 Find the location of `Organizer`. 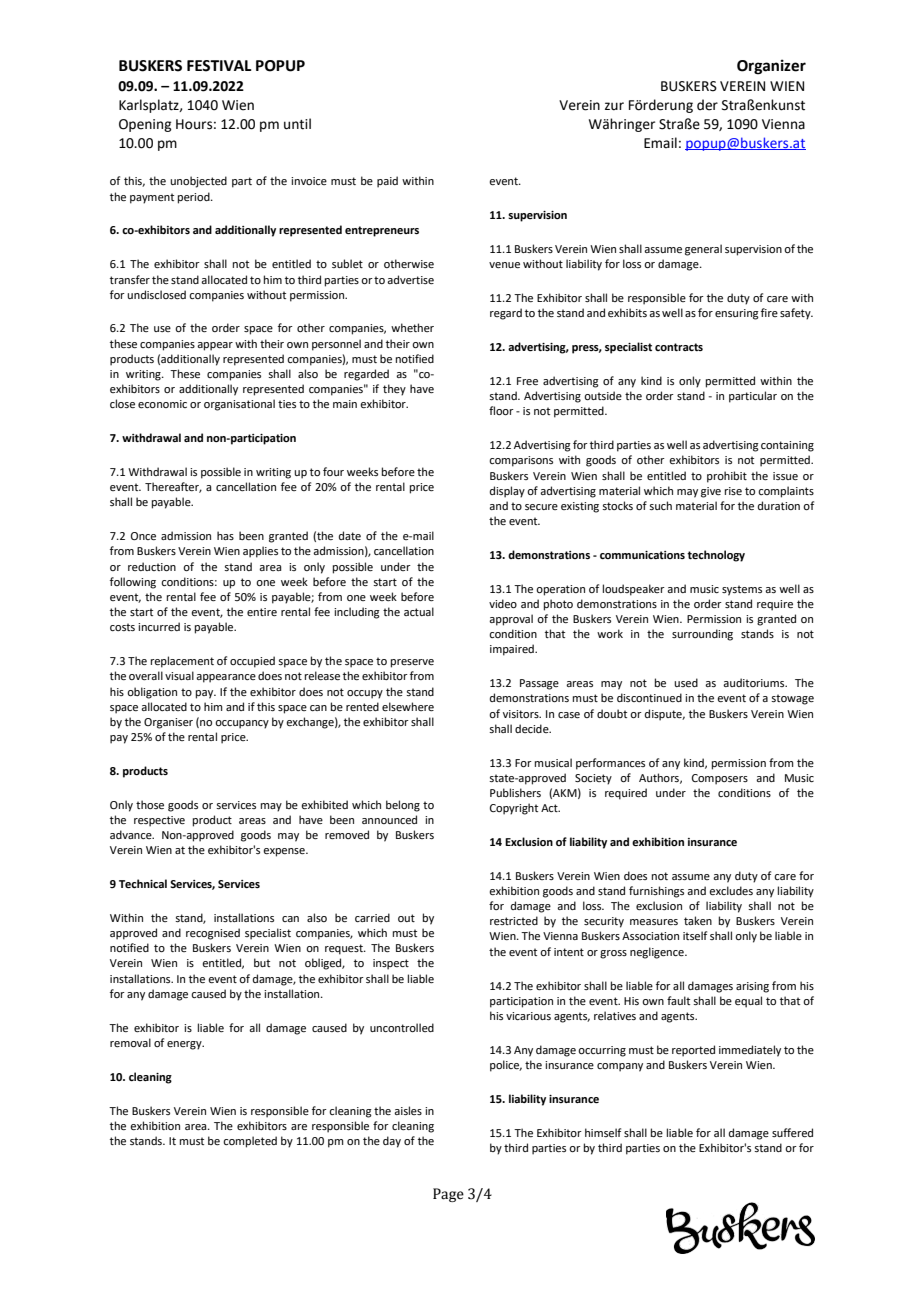

Organizer is located at coordinates (771, 67).
